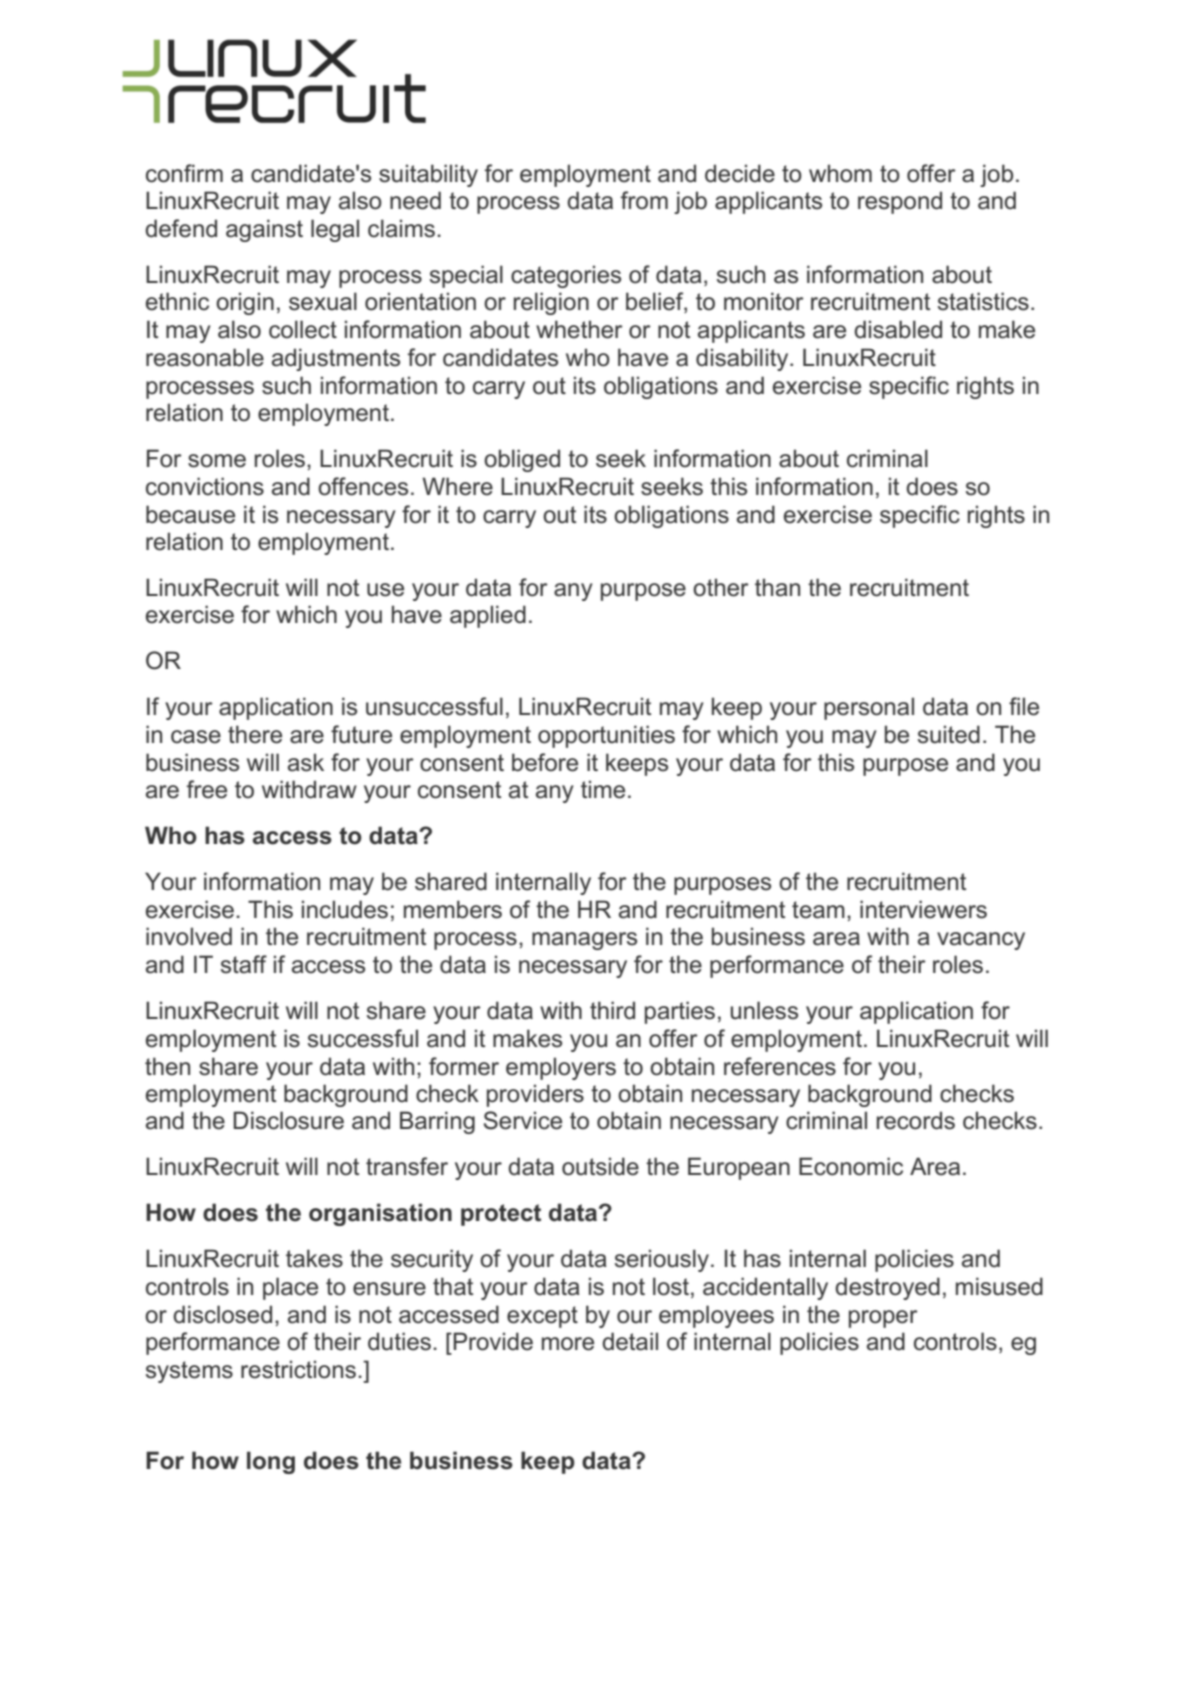 Image resolution: width=1196 pixels, height=1691 pixels. I want to click on outside, so click(600, 1166).
